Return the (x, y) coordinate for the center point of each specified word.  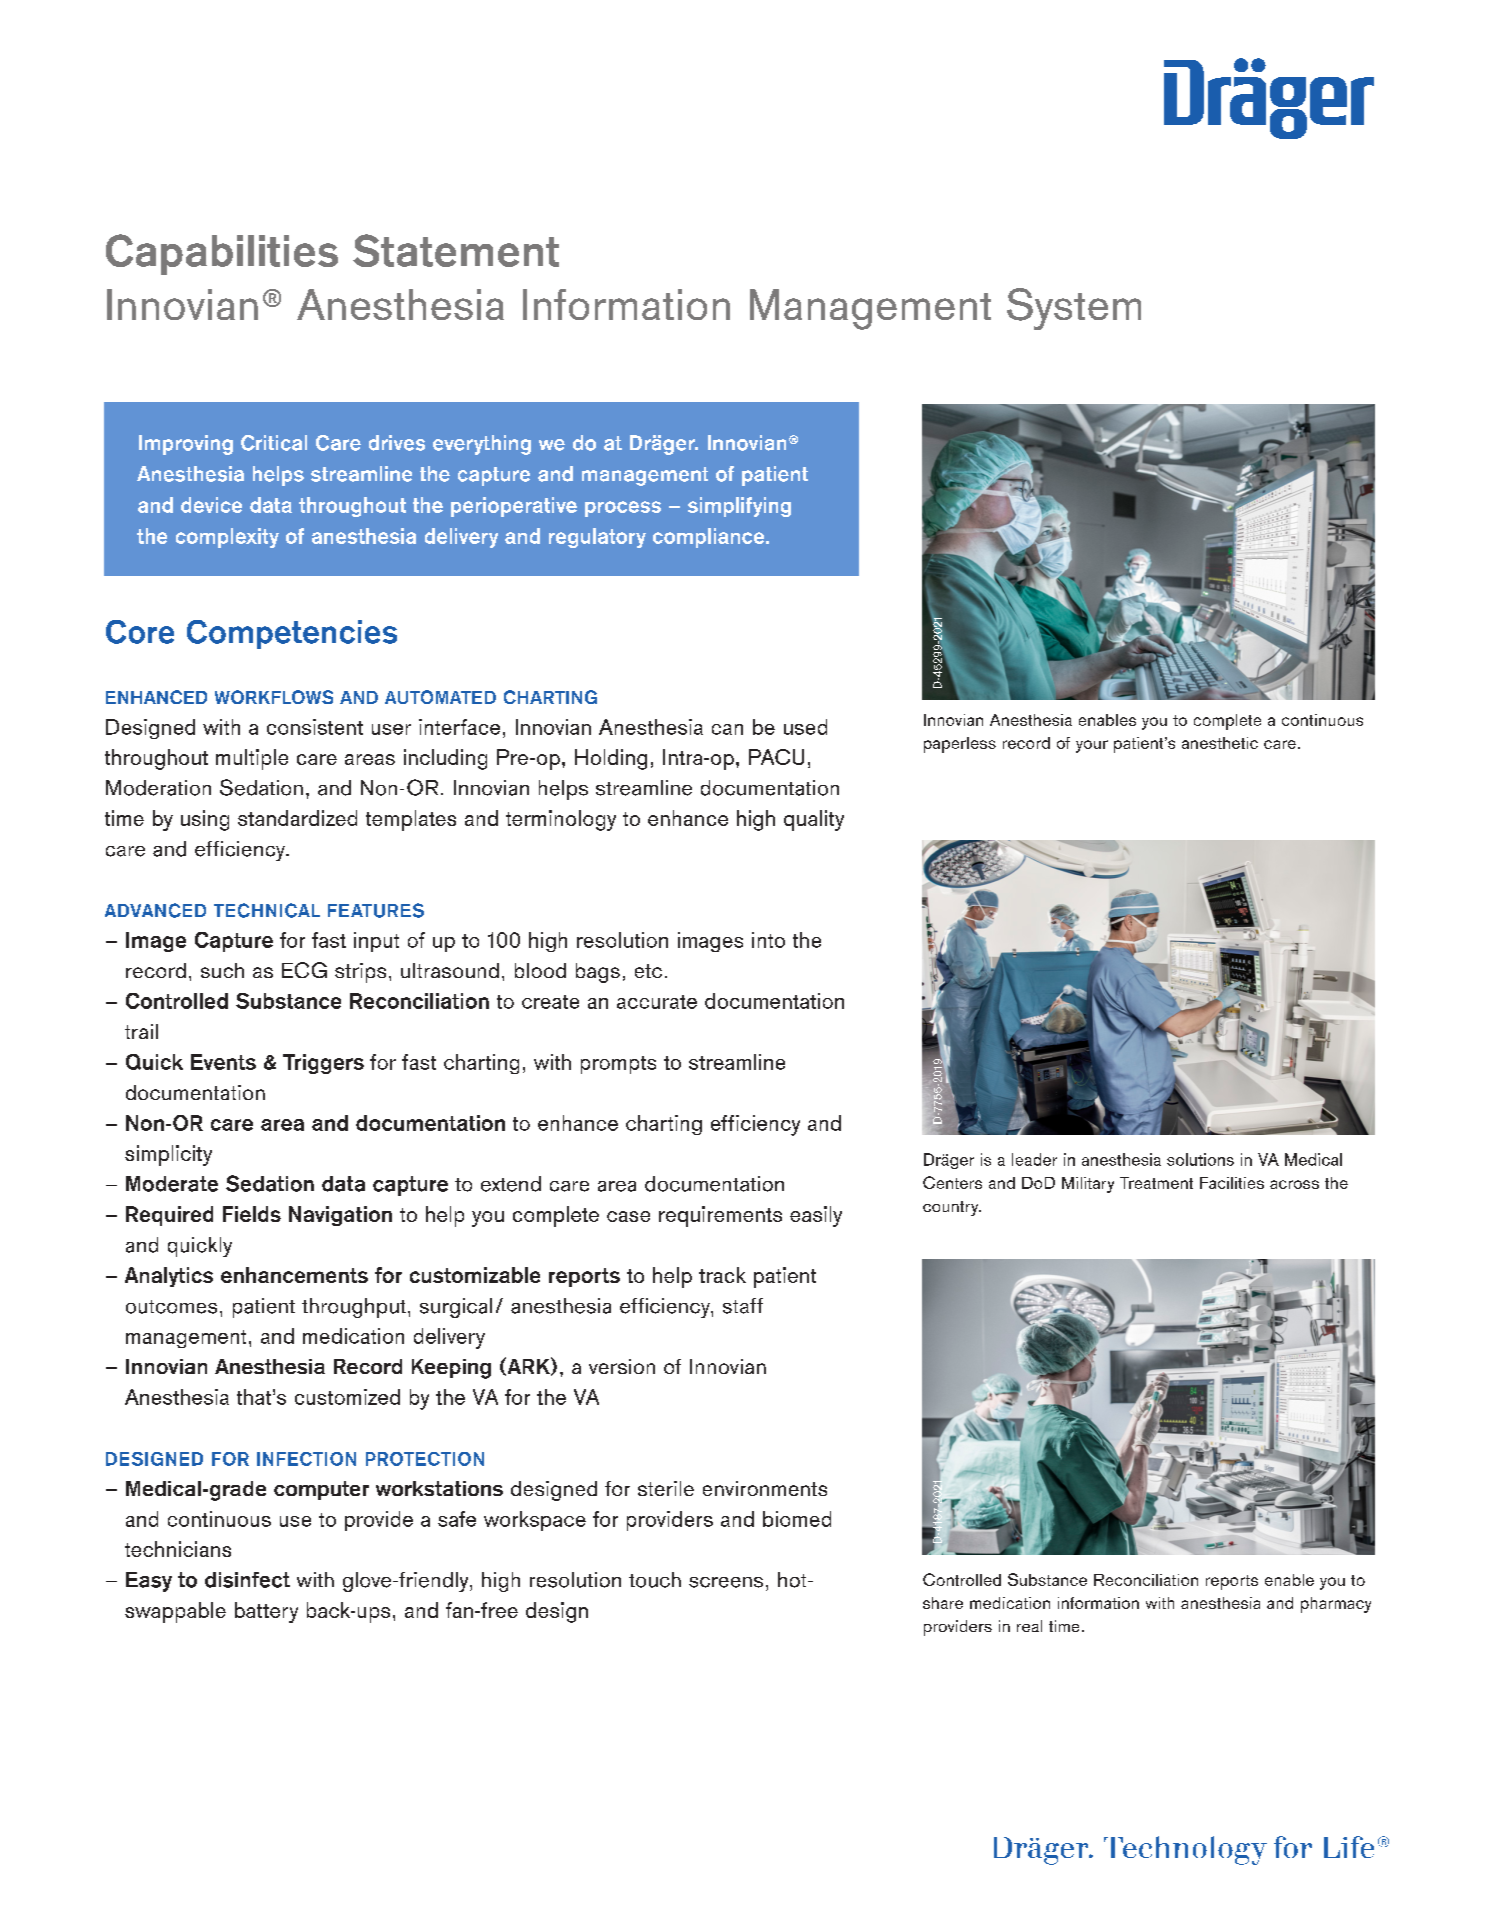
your (1092, 746)
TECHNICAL (267, 910)
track (722, 1275)
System (1074, 309)
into (768, 940)
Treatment (1156, 1183)
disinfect (247, 1580)
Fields (252, 1214)
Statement (456, 250)
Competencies (292, 634)
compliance (710, 538)
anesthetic (1220, 743)
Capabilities (222, 254)
